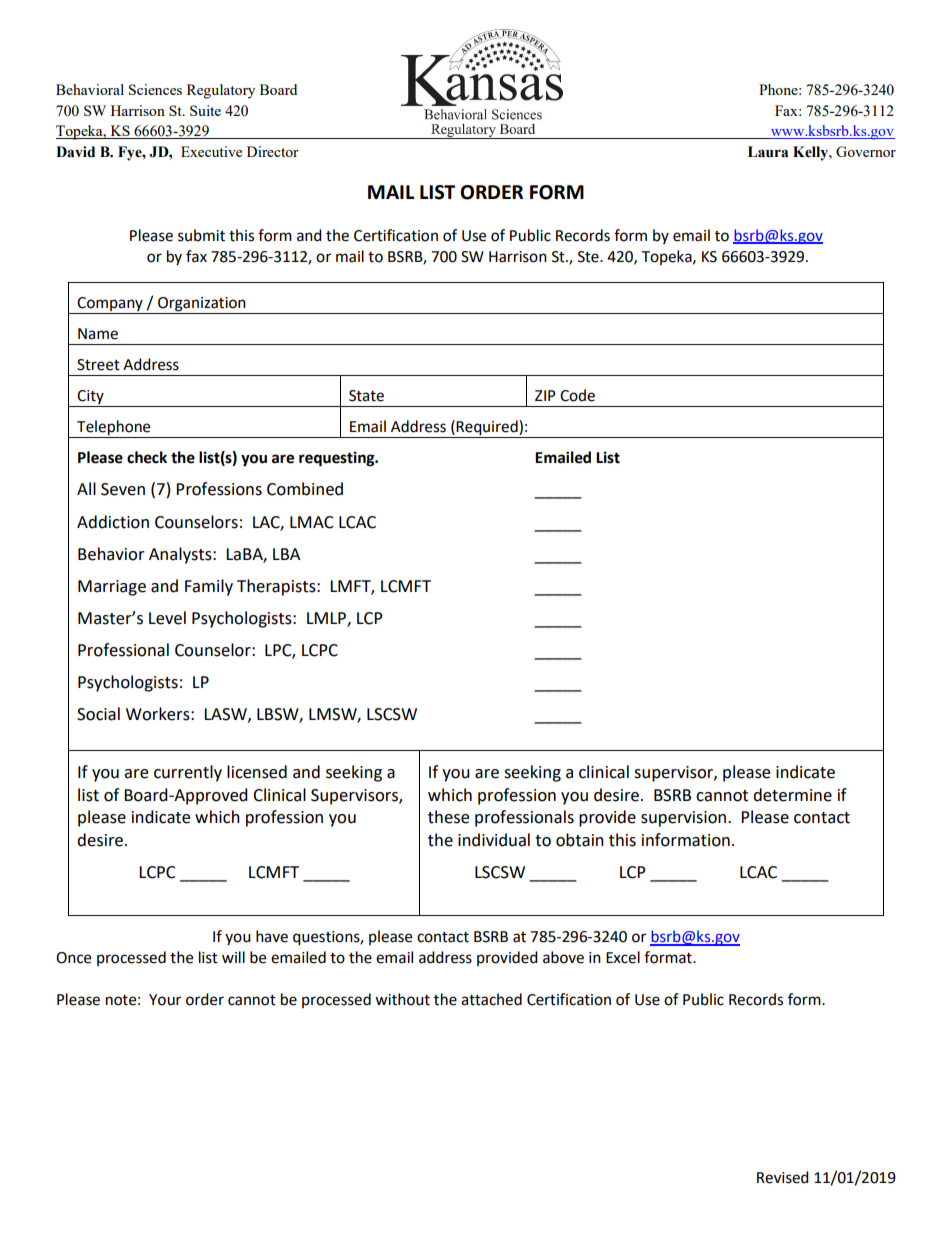 The height and width of the document is (1233, 952). Describe the element at coordinates (768, 152) in the document. I see `Laura` at that location.
